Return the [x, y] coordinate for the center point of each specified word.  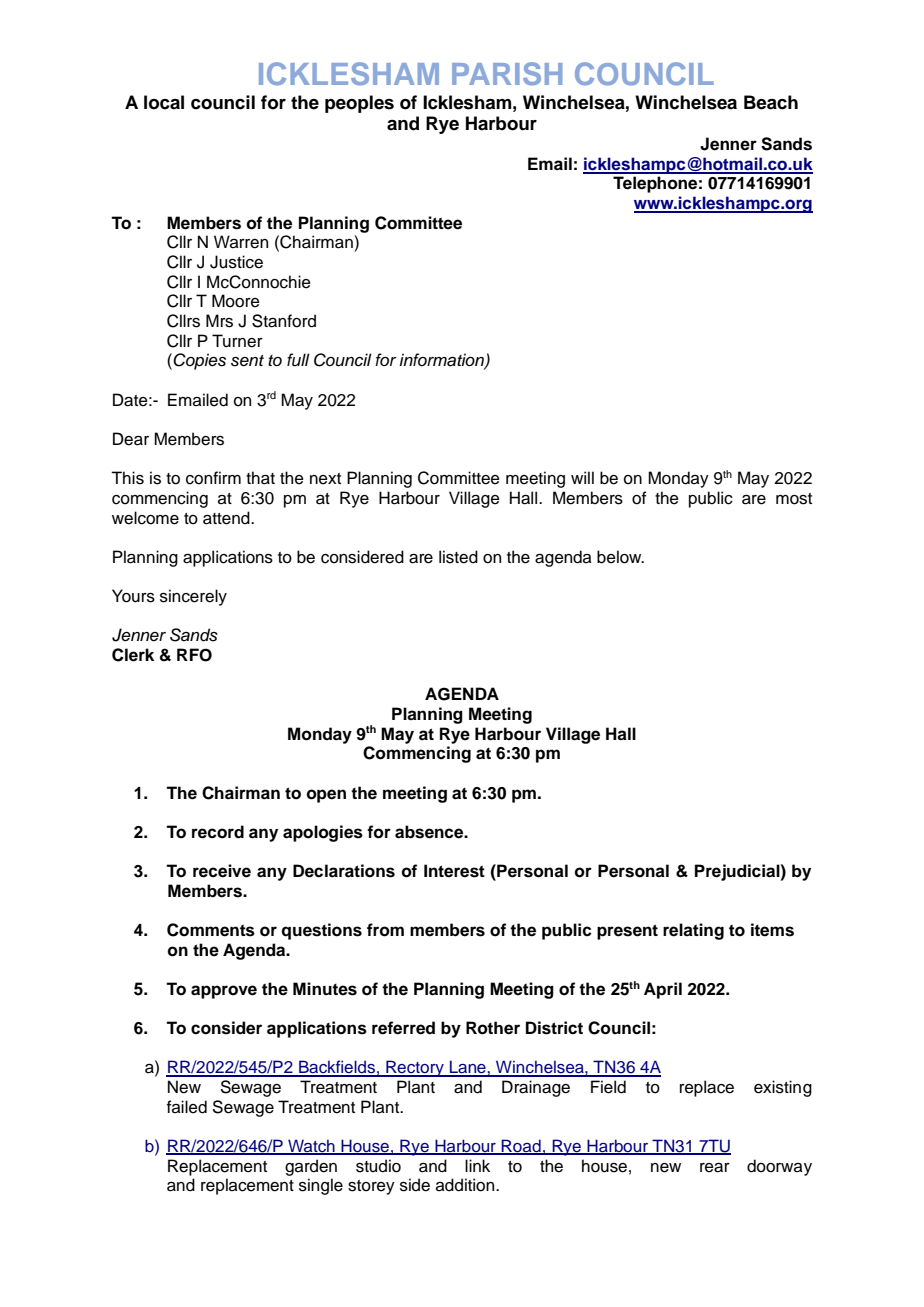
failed [187, 1107]
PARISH [507, 73]
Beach [771, 102]
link [477, 1165]
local [164, 102]
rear [715, 1168]
